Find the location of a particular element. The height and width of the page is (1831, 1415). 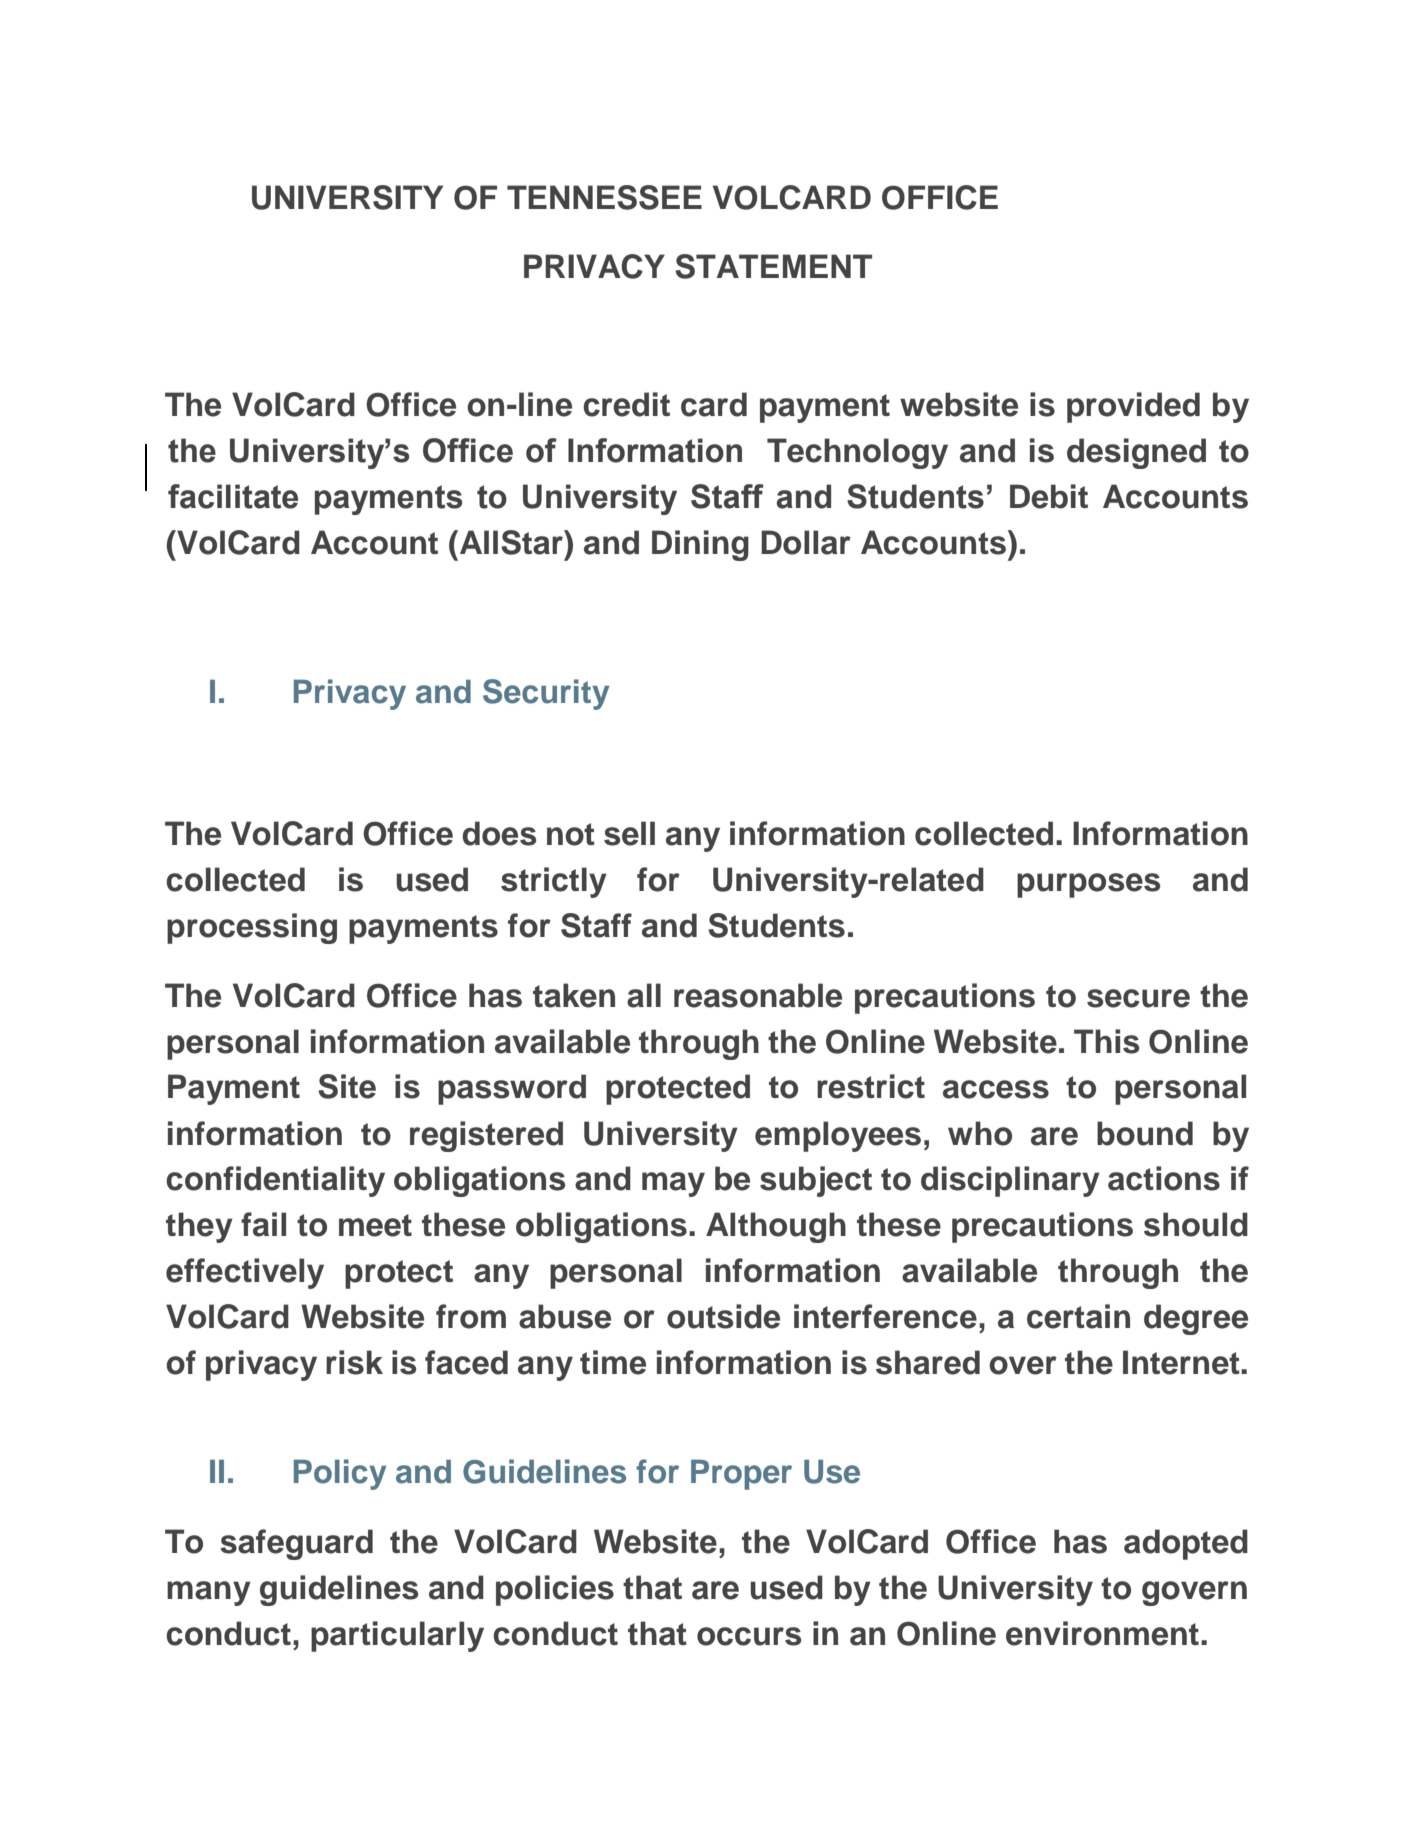

TENNESSEE is located at coordinates (604, 197).
